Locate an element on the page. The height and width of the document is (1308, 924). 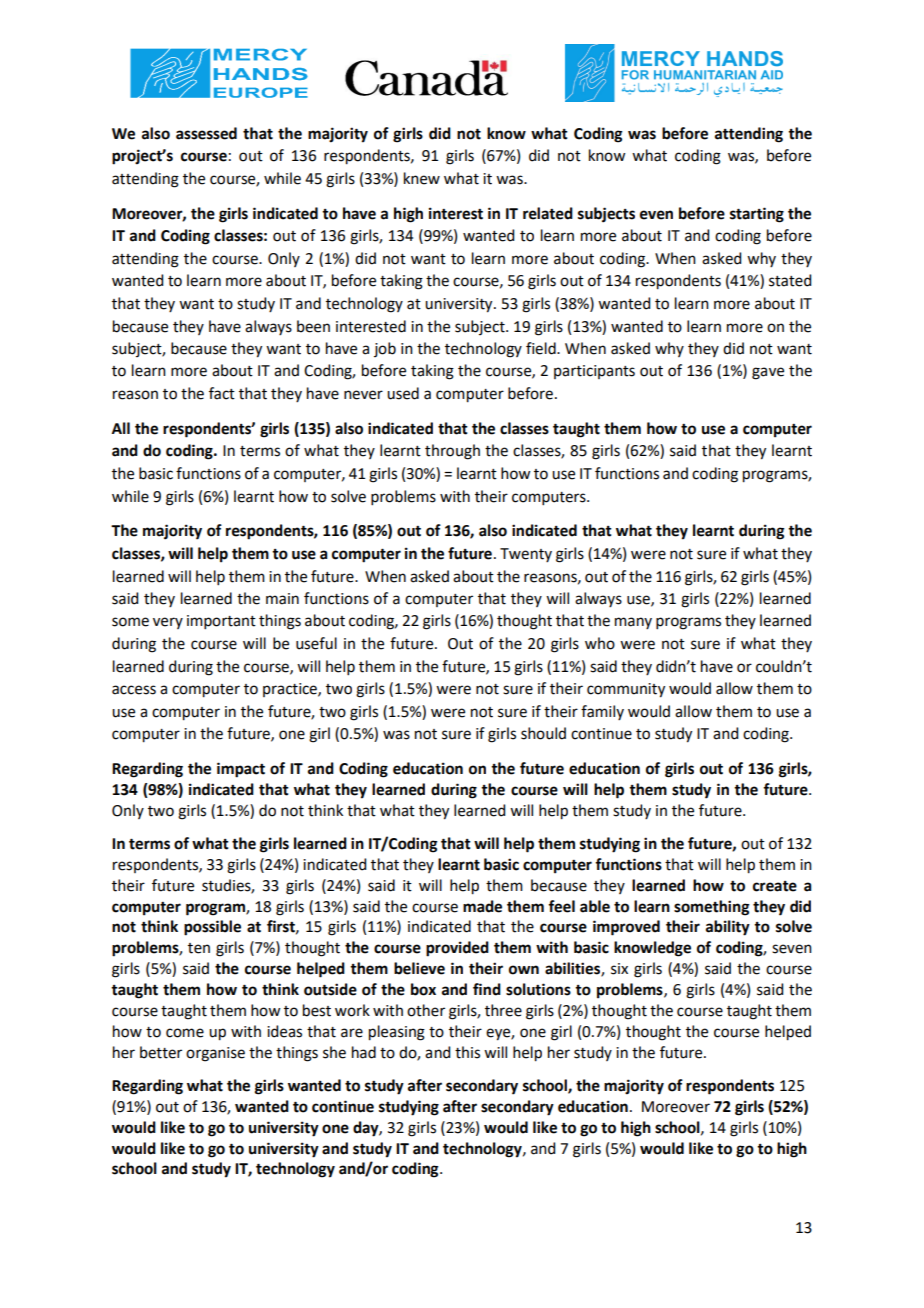
knew is located at coordinates (422, 178).
